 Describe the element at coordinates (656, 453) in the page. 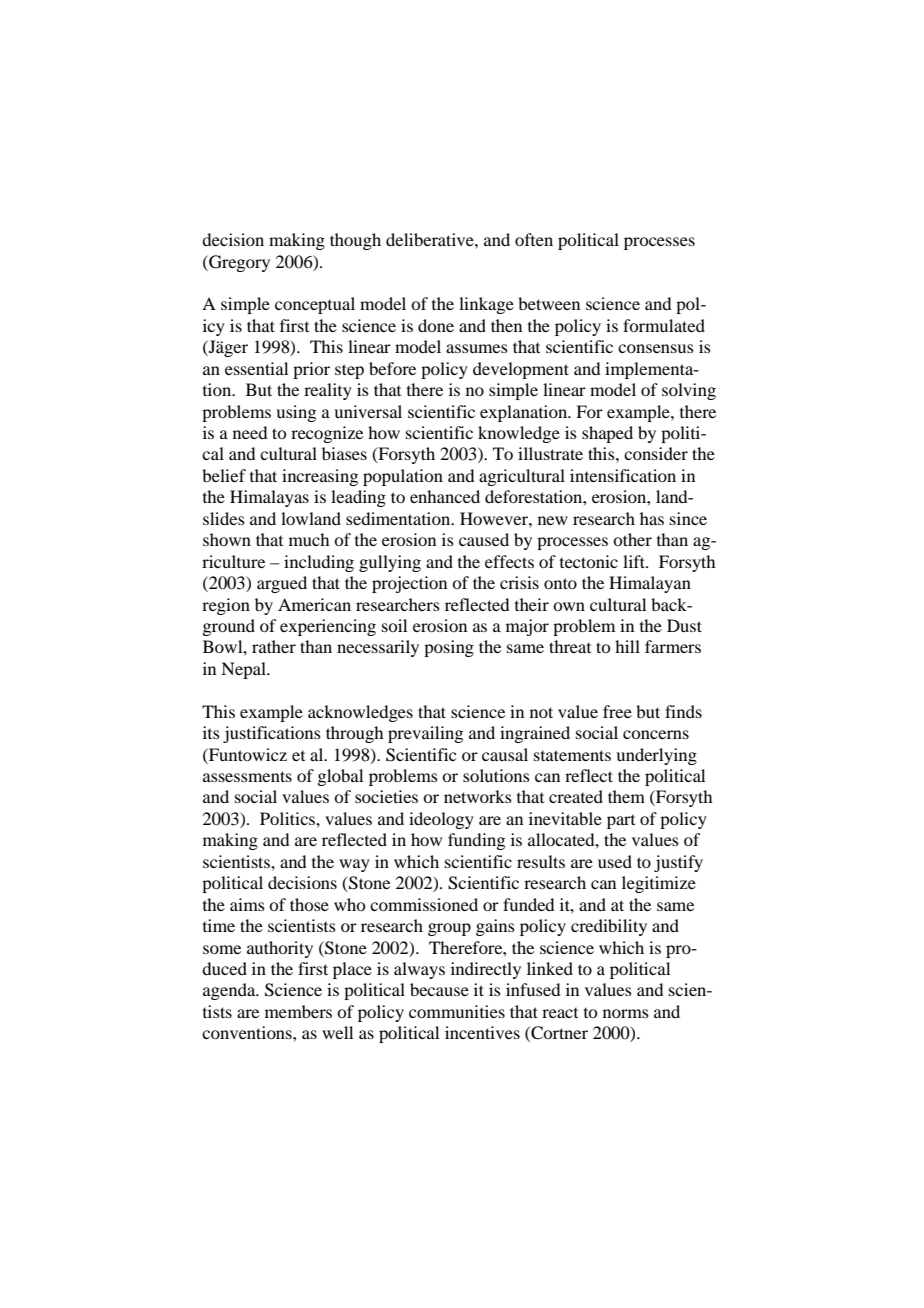

I see `consider` at that location.
